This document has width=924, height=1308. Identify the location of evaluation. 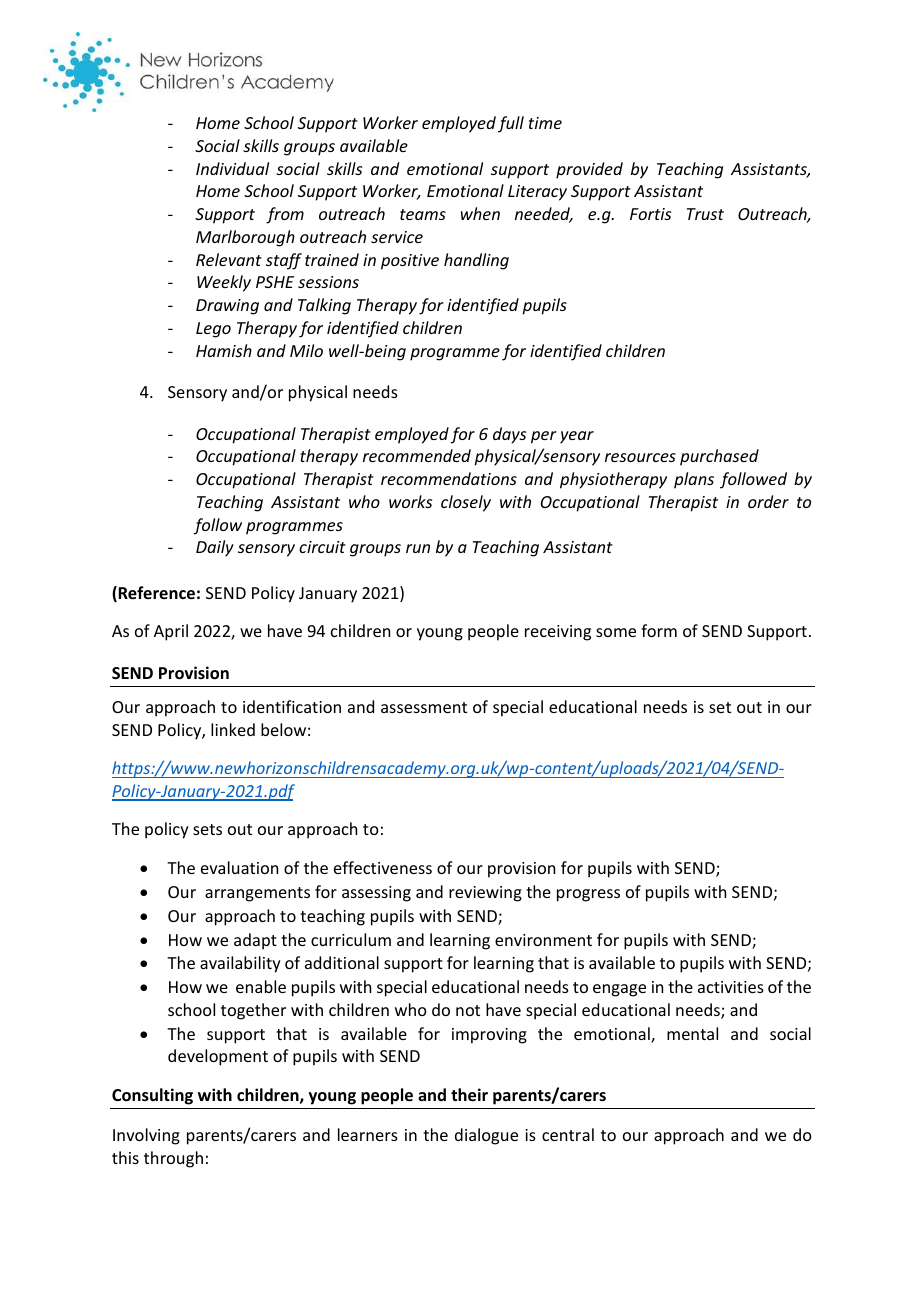
(239, 867).
